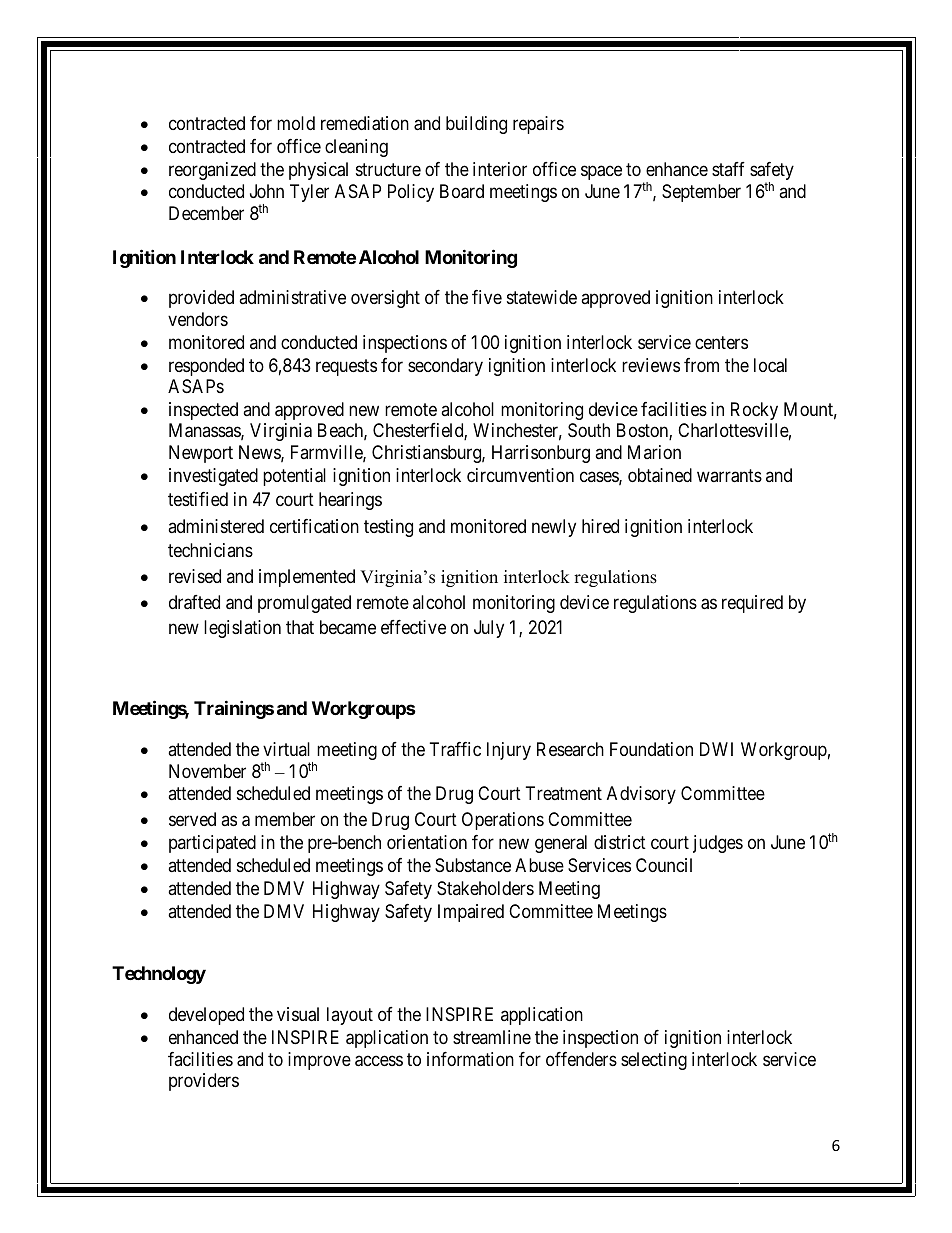  What do you see at coordinates (242, 629) in the screenshot?
I see `legislation` at bounding box center [242, 629].
